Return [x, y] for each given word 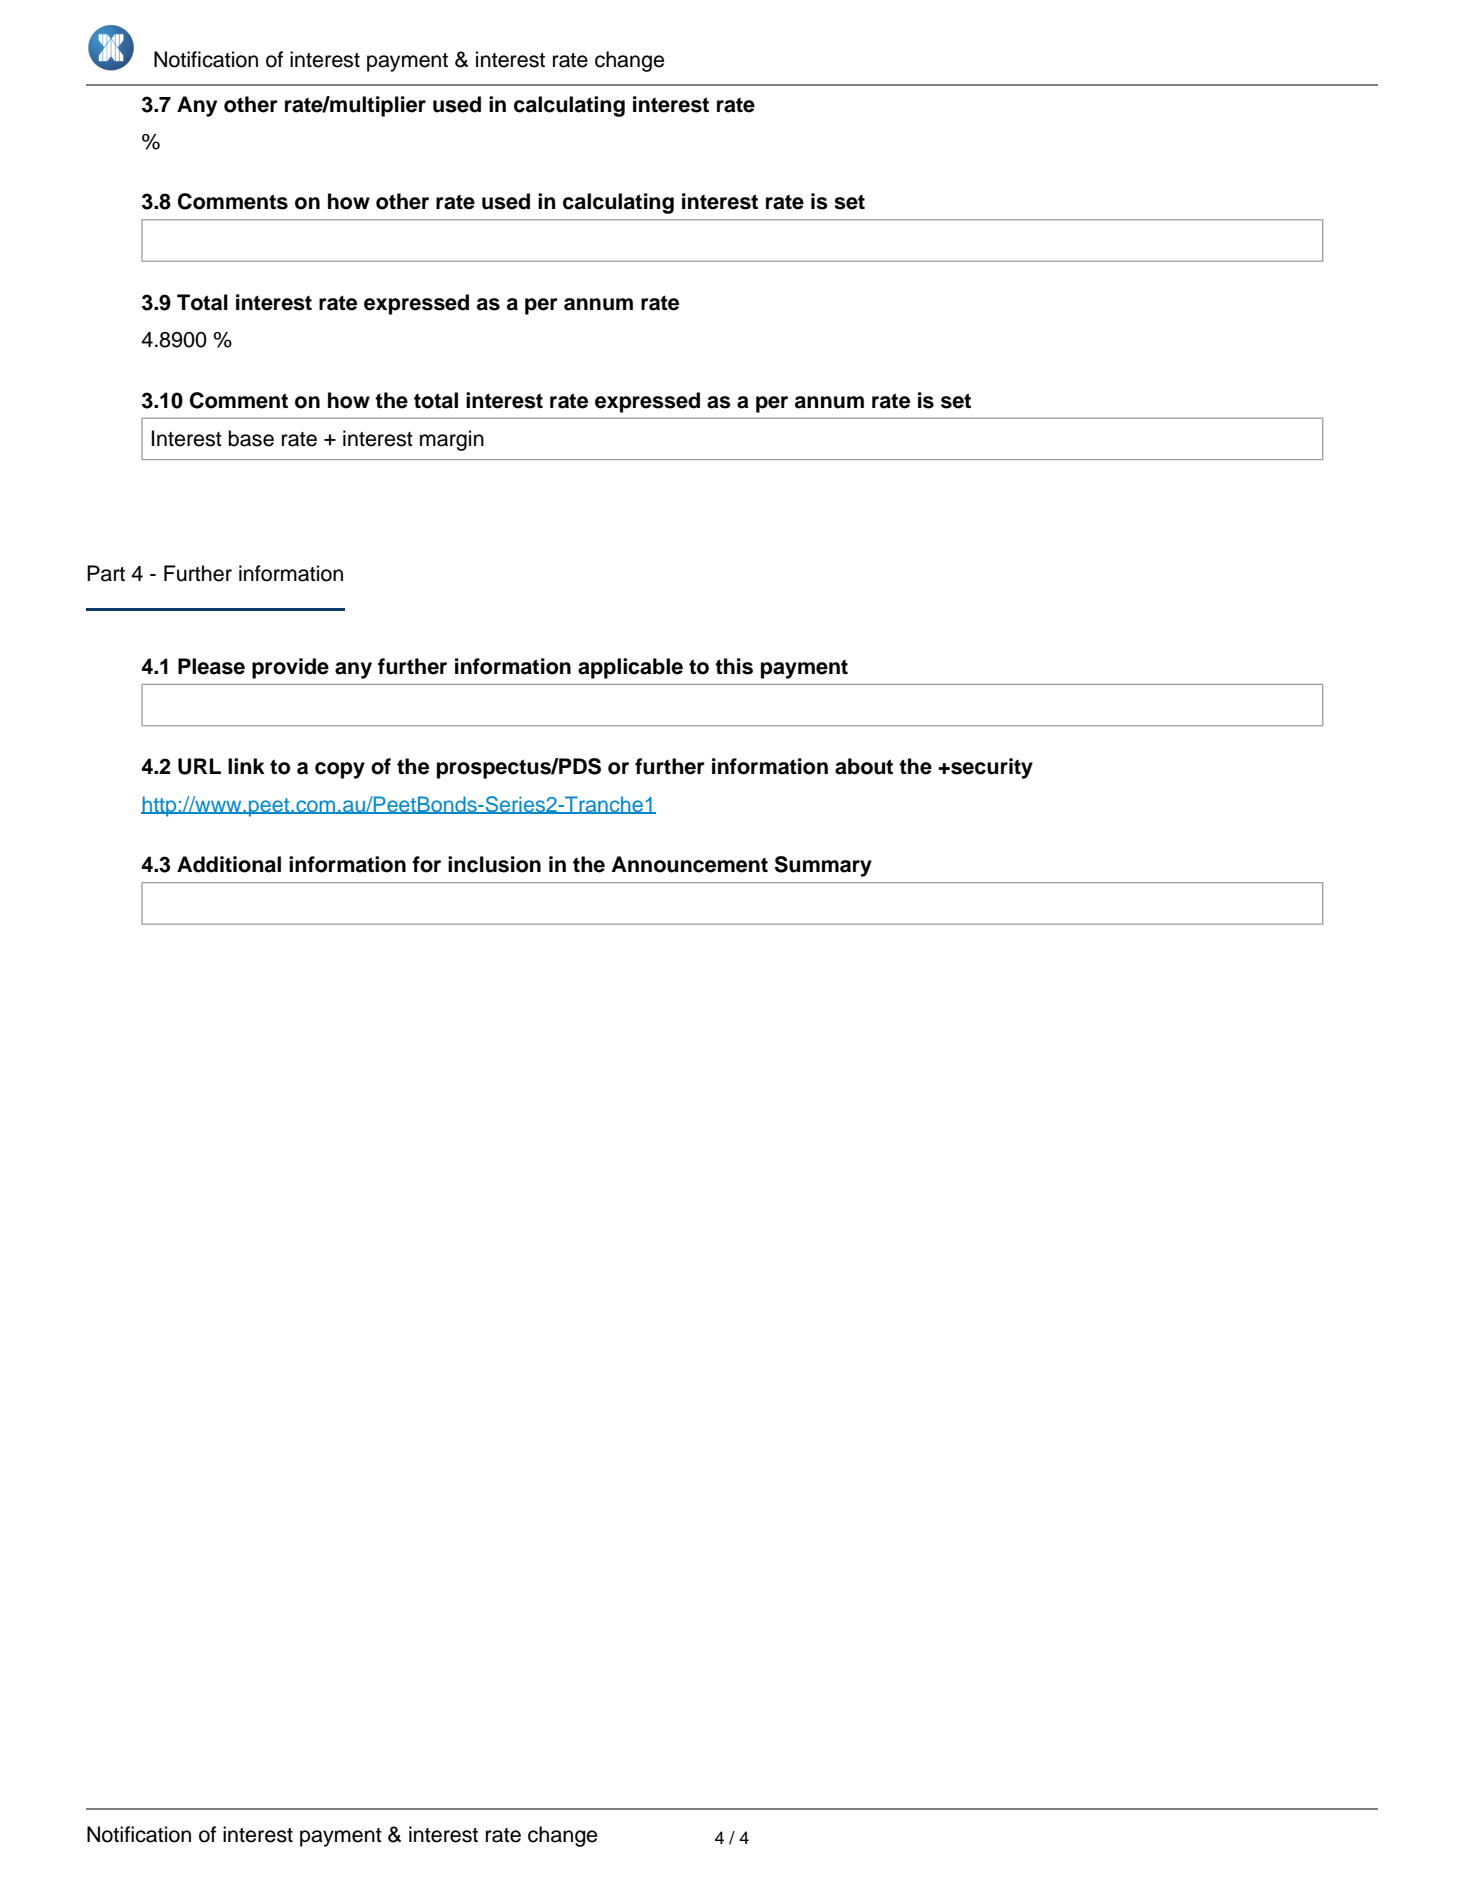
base [251, 438]
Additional [229, 864]
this [734, 666]
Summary [823, 866]
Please [211, 666]
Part [106, 573]
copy [340, 770]
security [991, 768]
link [246, 766]
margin [452, 440]
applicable [630, 668]
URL [199, 766]
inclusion [494, 864]
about [864, 766]
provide [290, 668]
